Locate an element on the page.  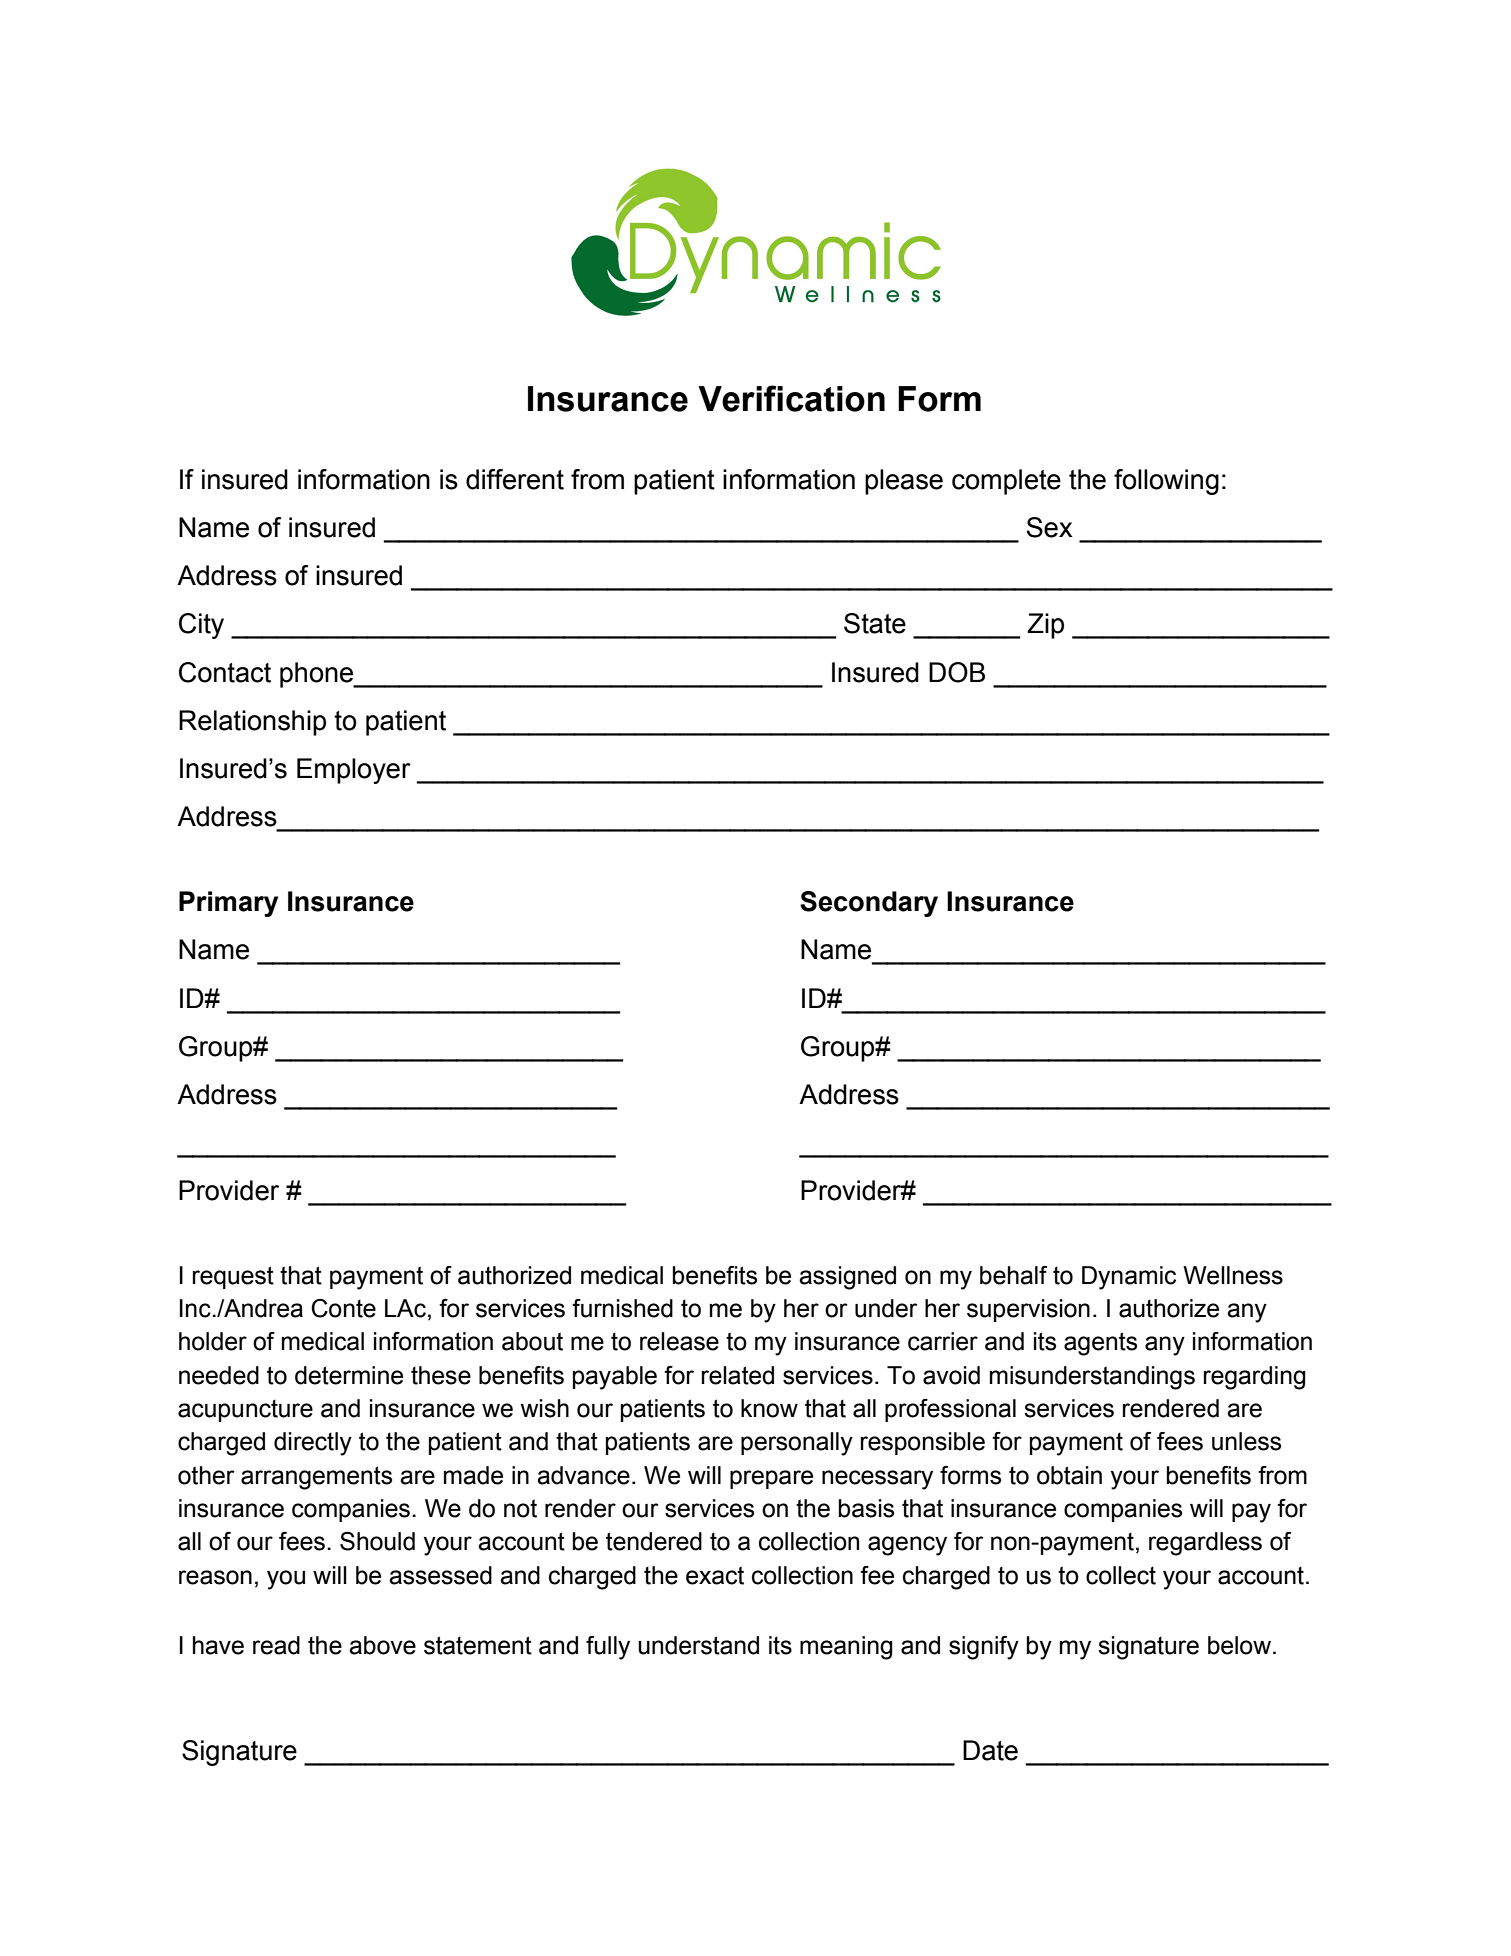
Dynamic is located at coordinates (1129, 1278).
